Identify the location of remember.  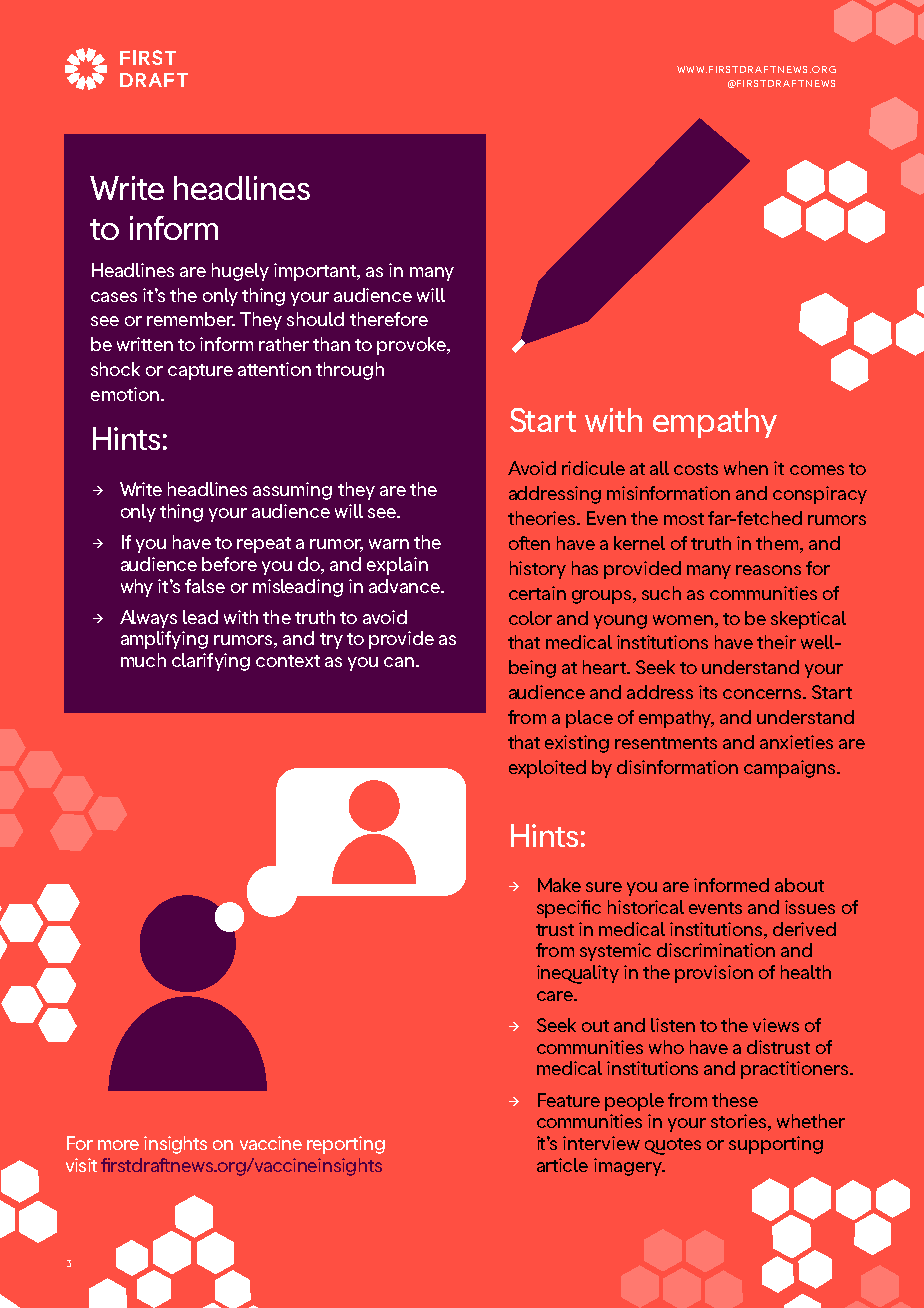
(191, 319).
